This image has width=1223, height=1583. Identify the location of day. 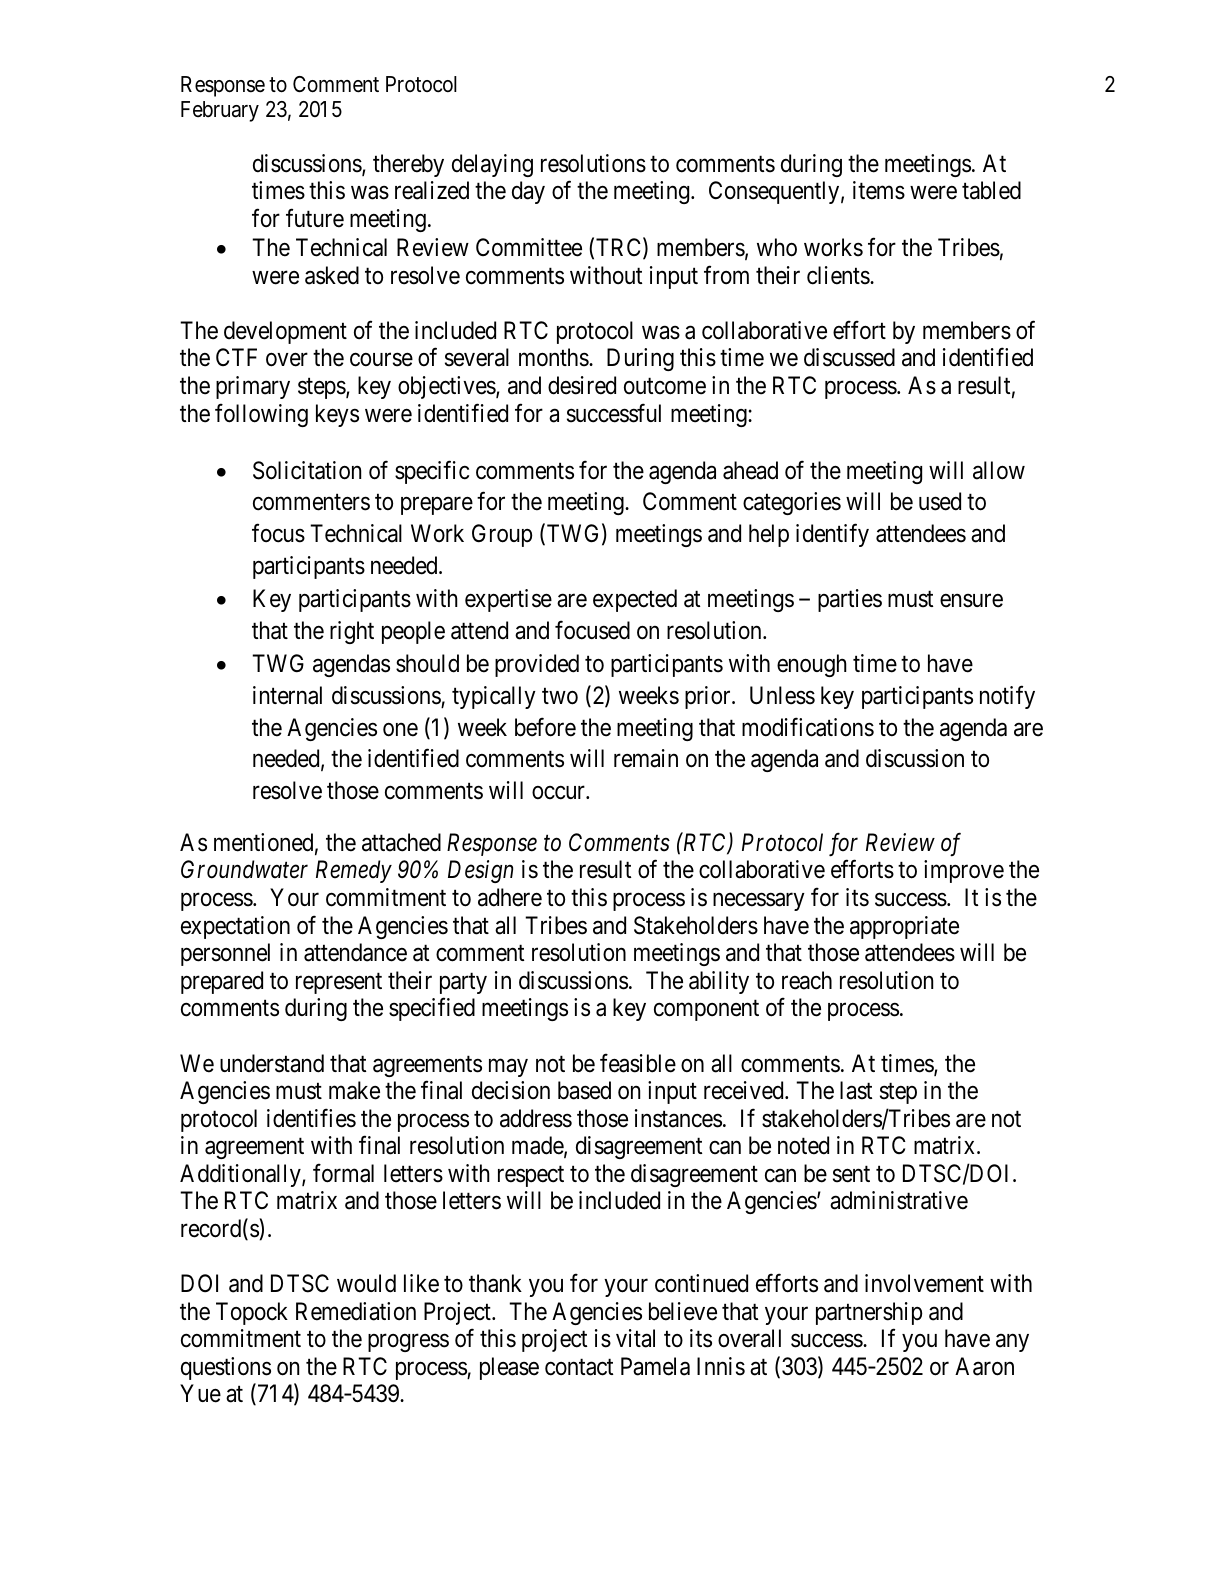
(528, 192).
